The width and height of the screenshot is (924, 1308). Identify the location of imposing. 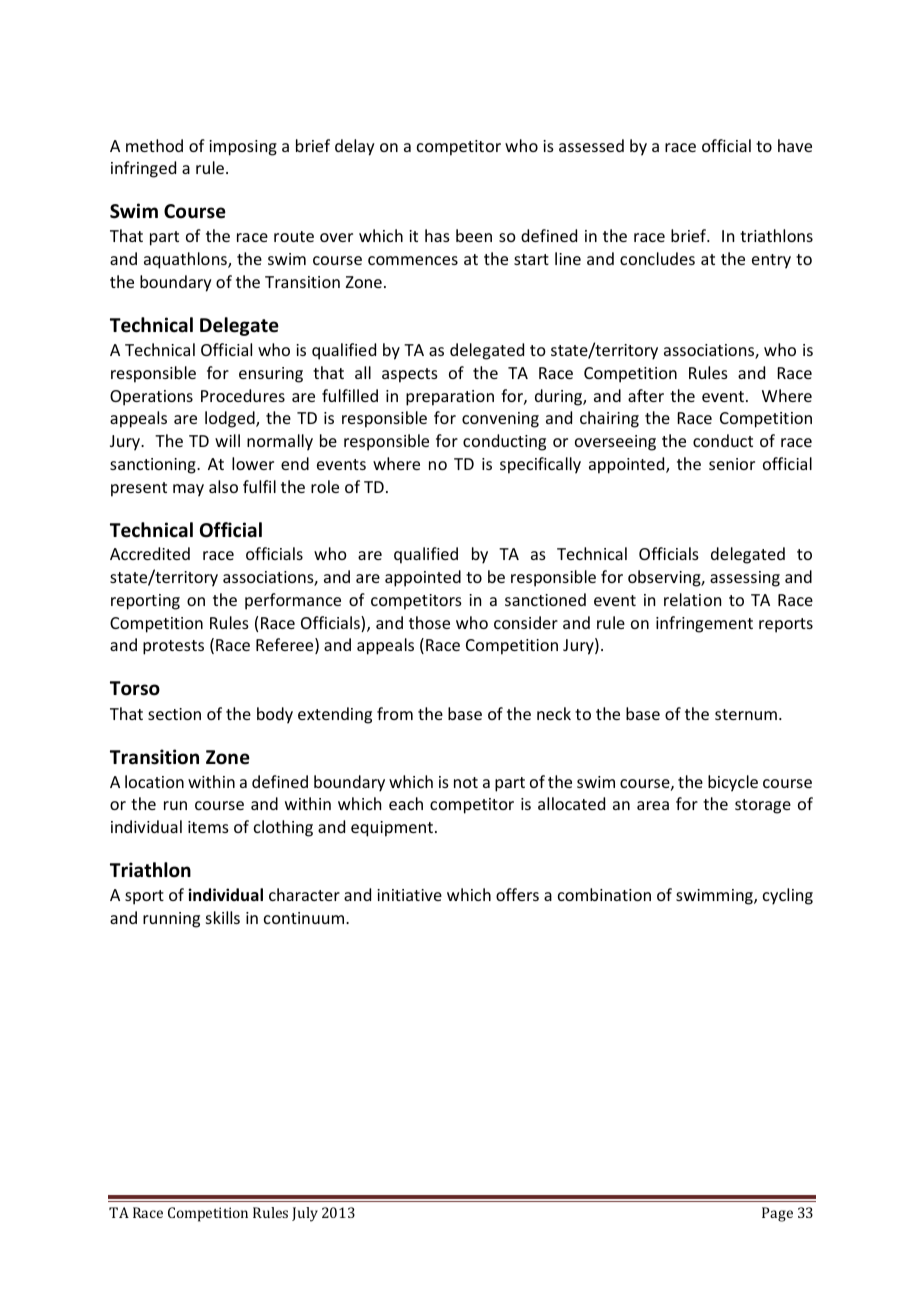
(243, 148).
